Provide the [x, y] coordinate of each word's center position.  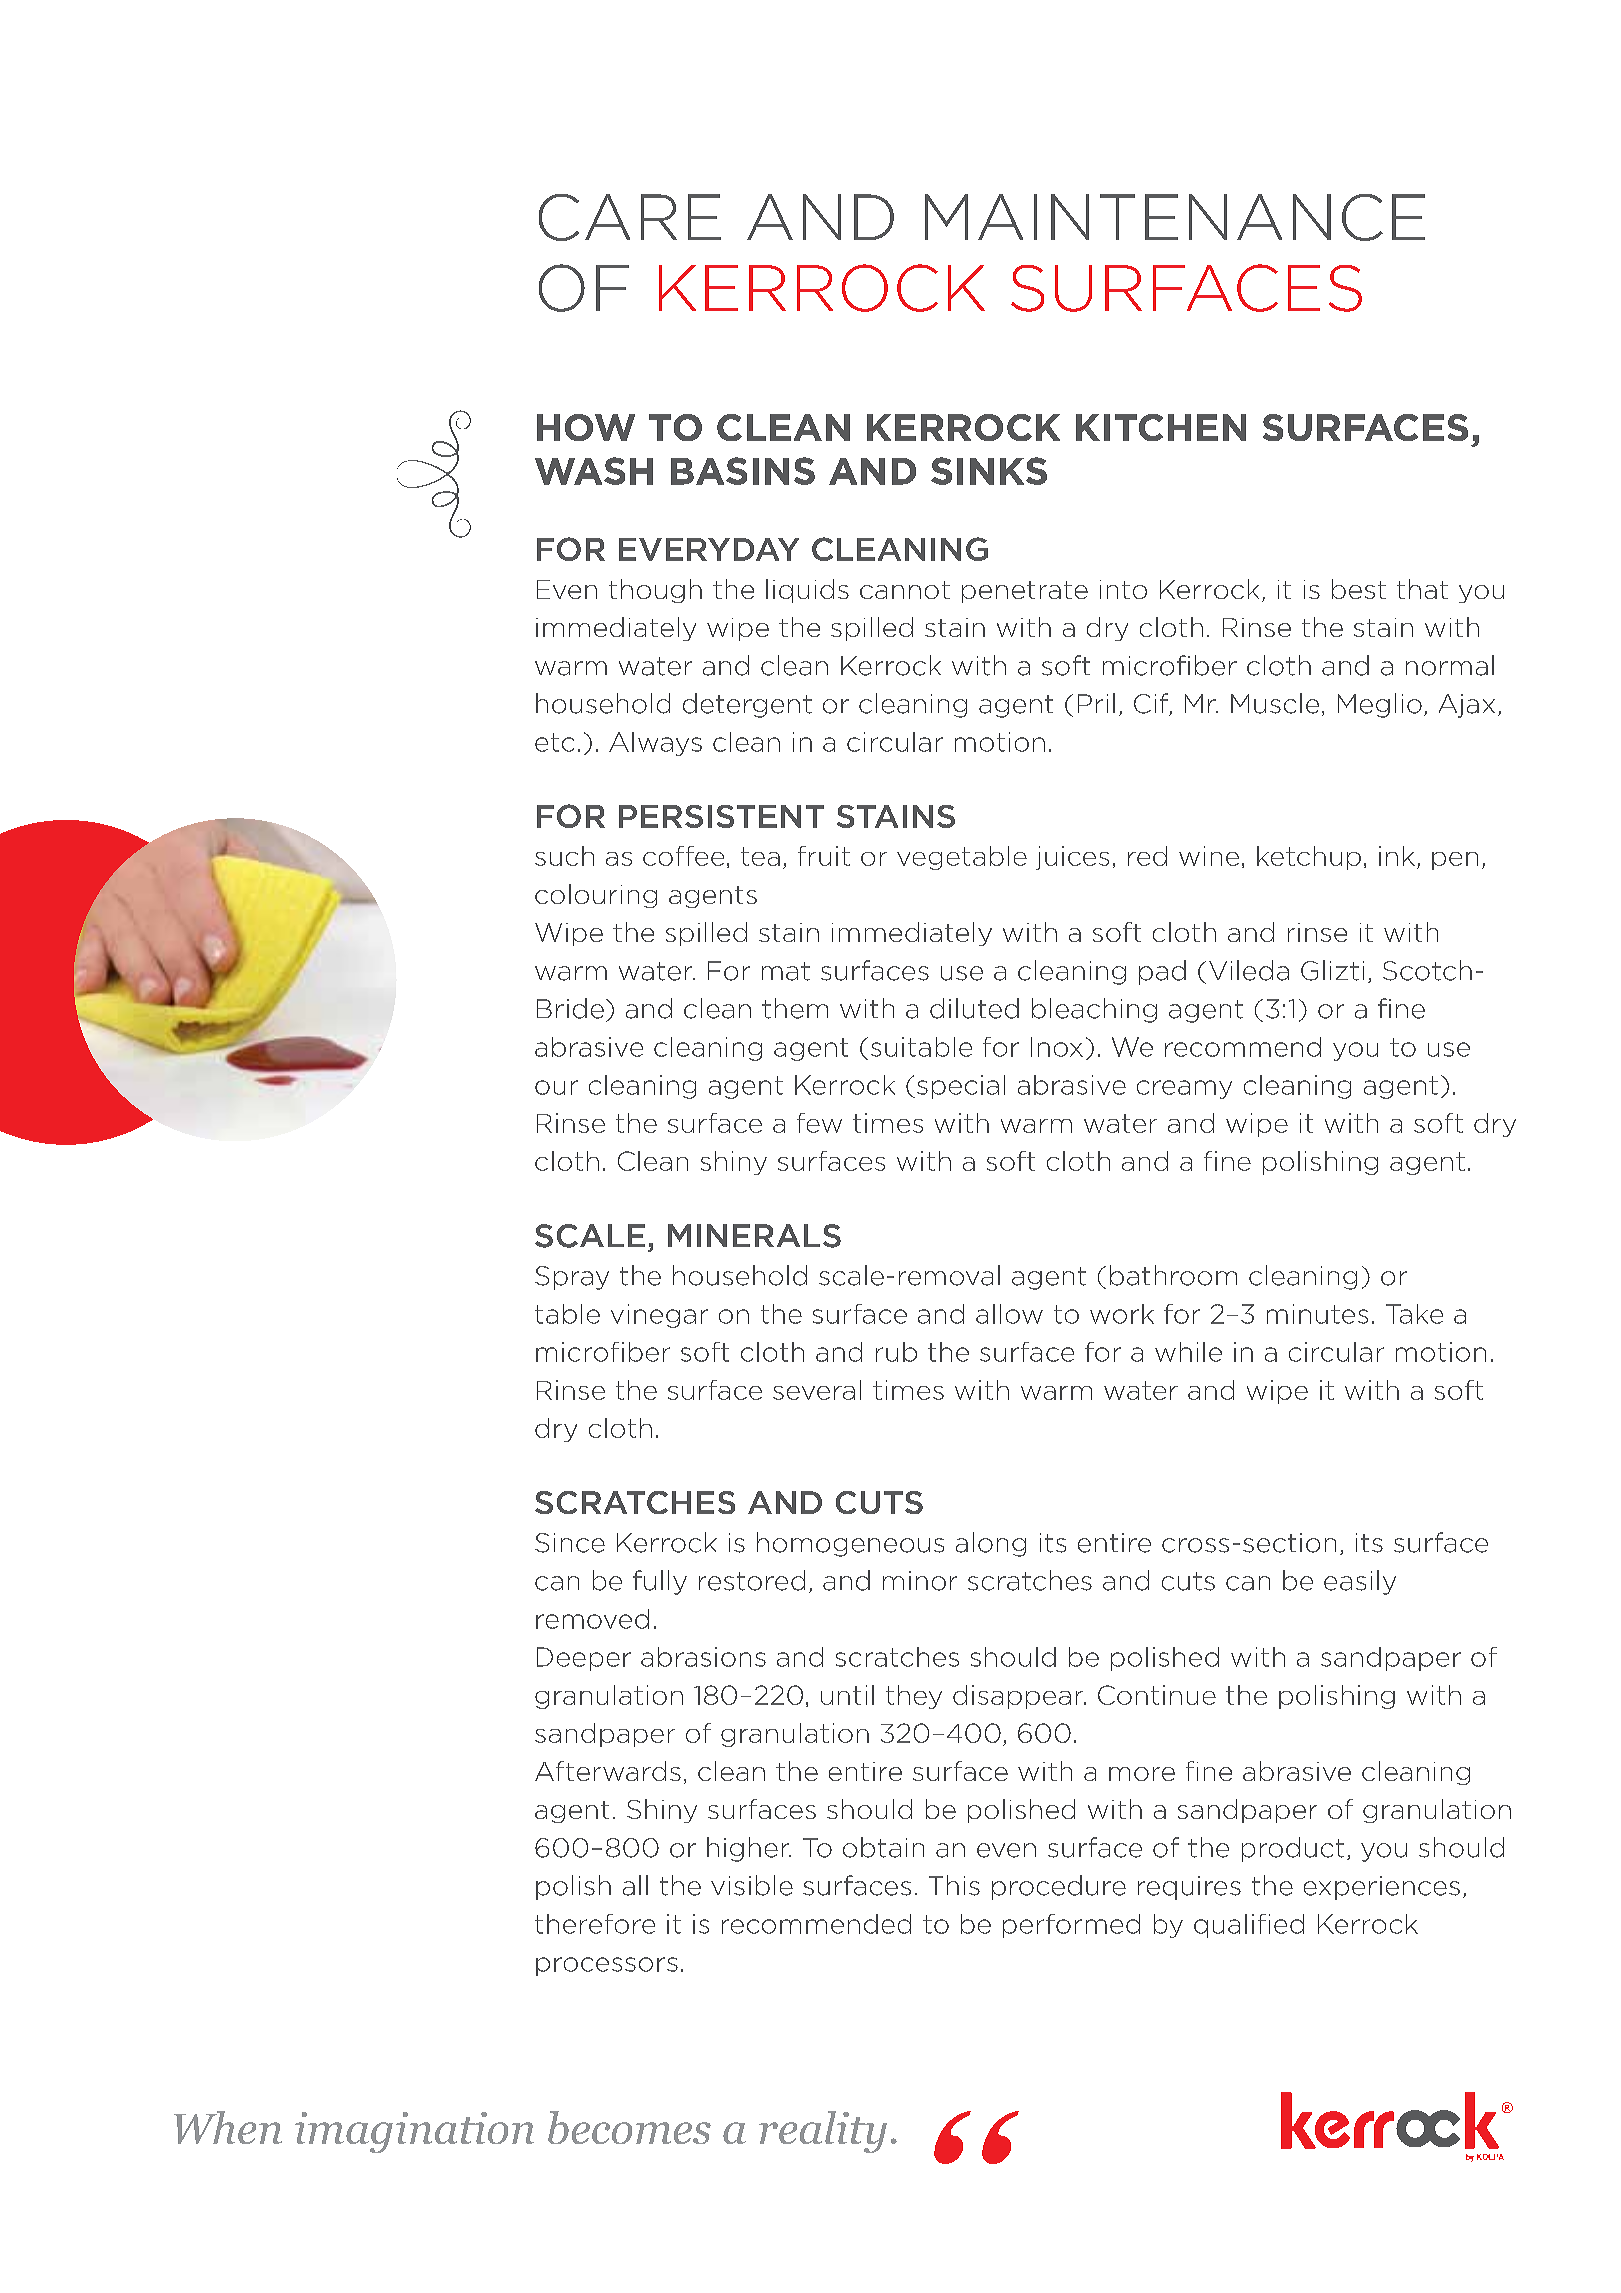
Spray [572, 1278]
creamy [1184, 1089]
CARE [630, 217]
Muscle [1275, 703]
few [819, 1123]
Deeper [584, 1659]
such [564, 856]
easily [1360, 1582]
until [847, 1695]
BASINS [743, 471]
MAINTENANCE [1175, 217]
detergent [747, 705]
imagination [414, 2132]
